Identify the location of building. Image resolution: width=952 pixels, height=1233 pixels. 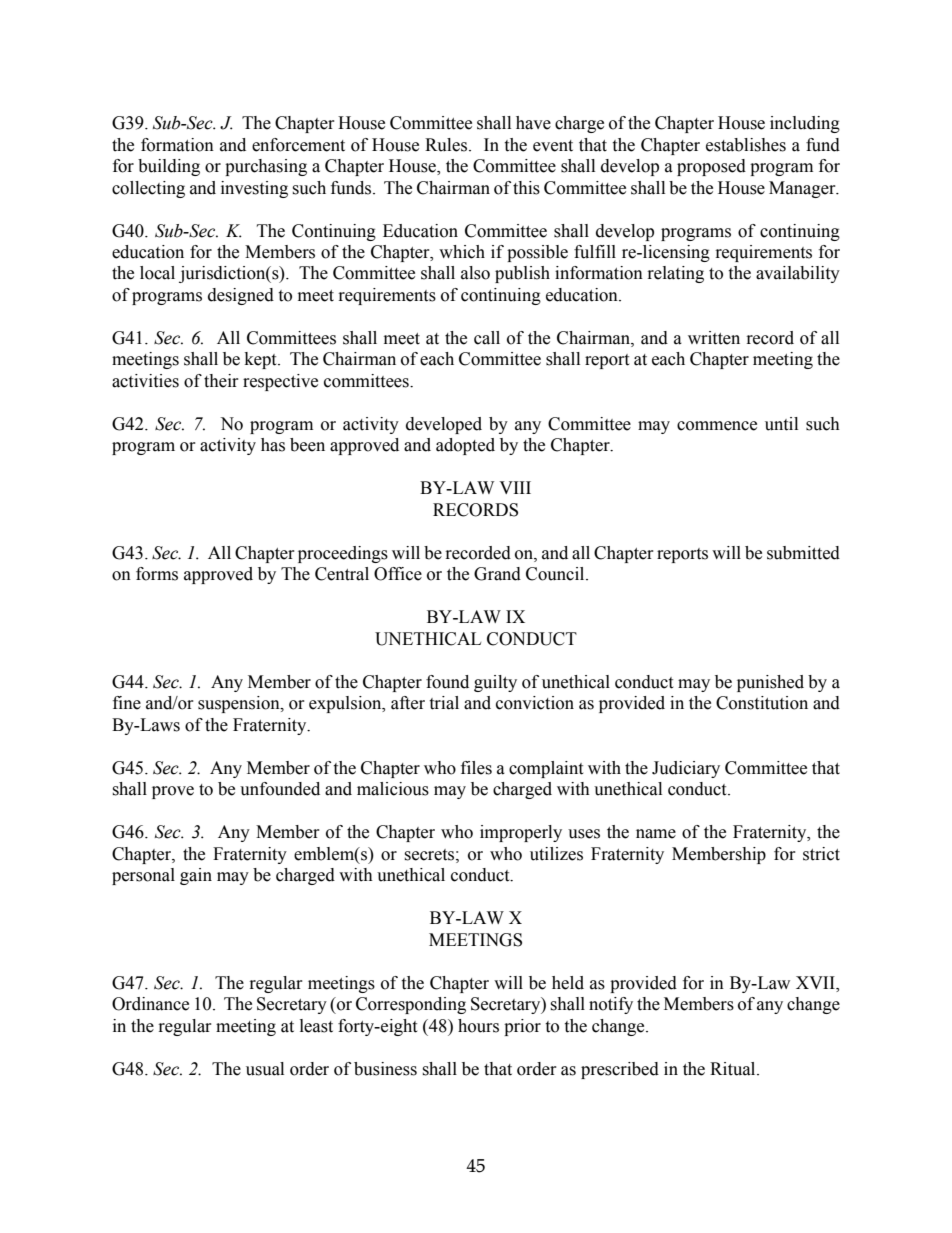
(169, 167).
